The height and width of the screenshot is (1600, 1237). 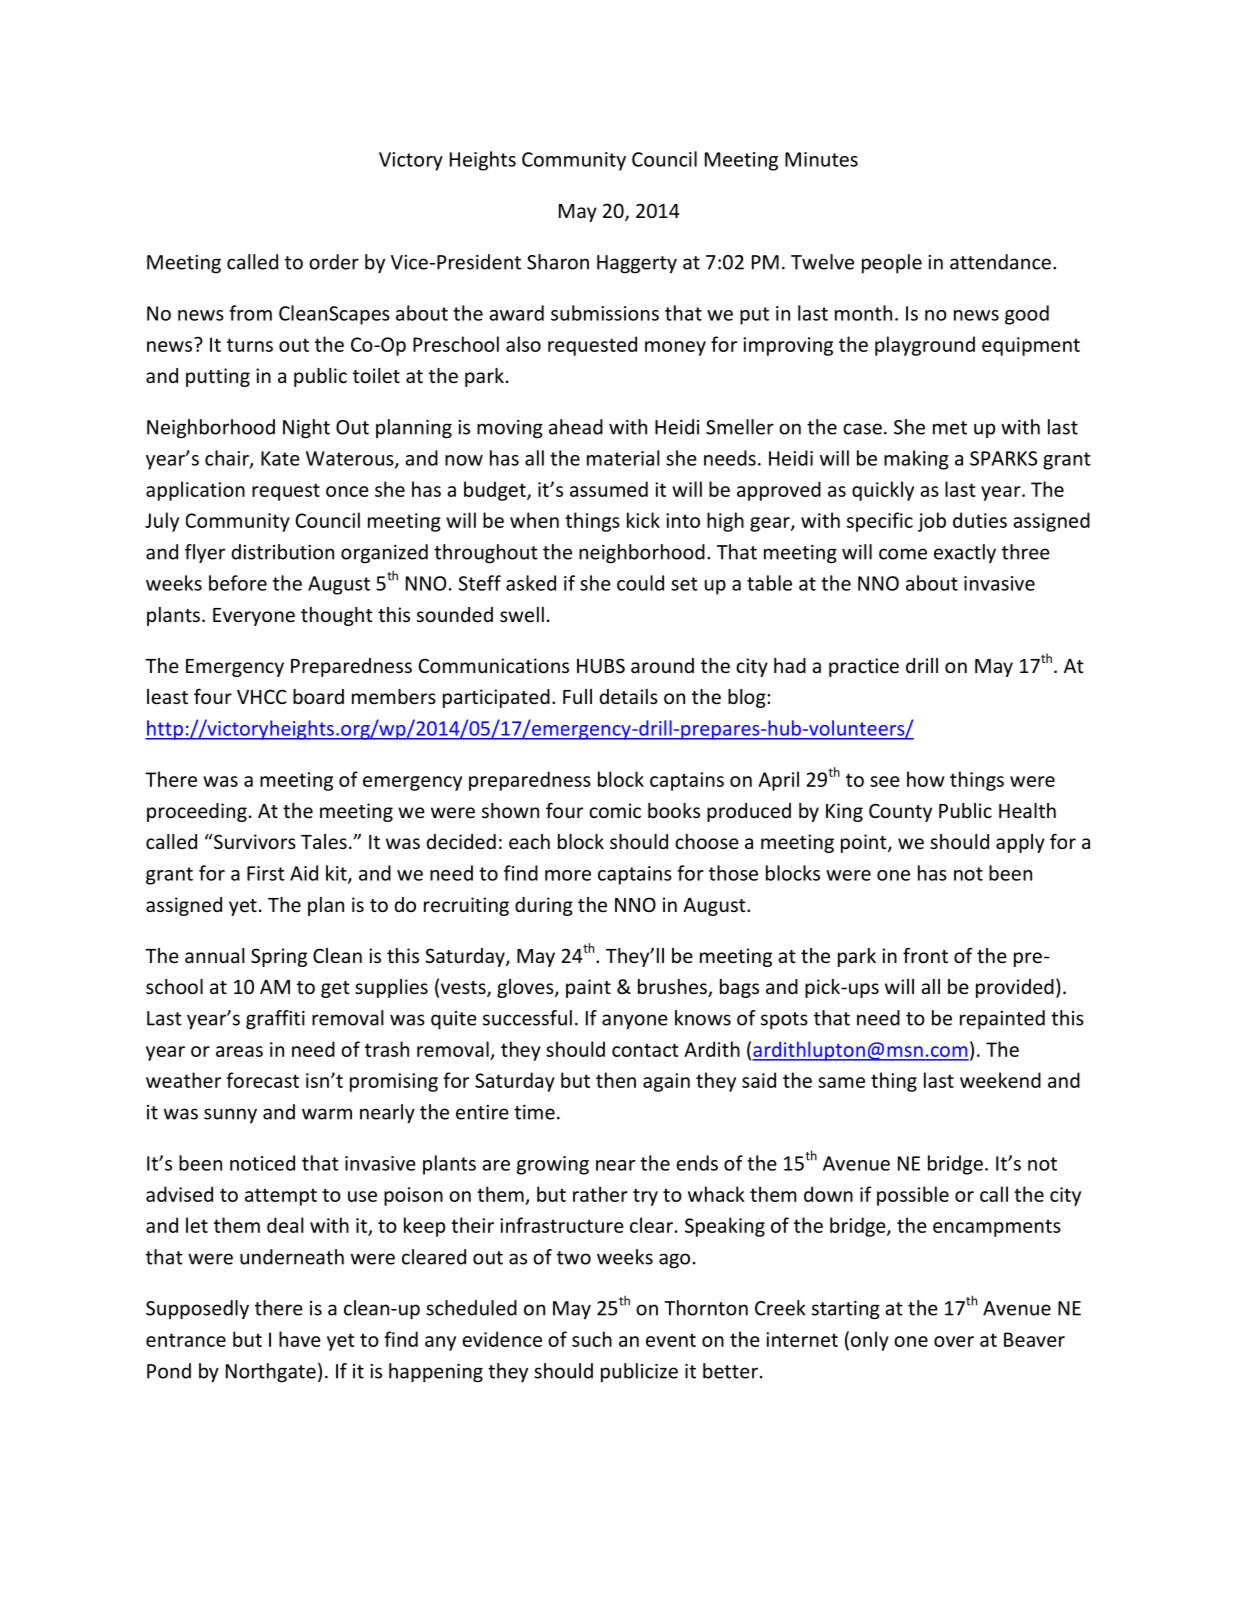 I want to click on Sharon, so click(x=558, y=262).
